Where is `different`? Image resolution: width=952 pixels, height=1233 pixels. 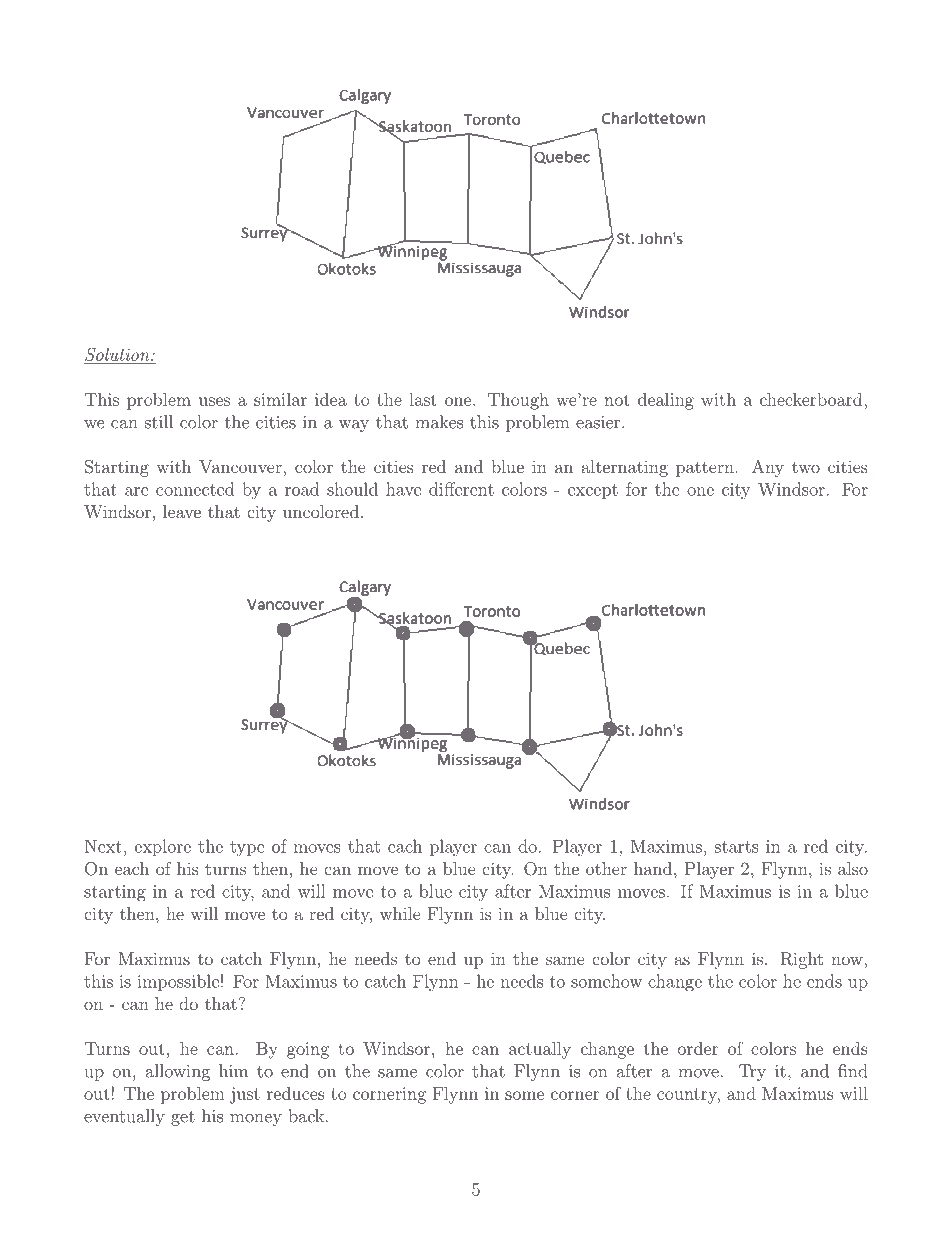 different is located at coordinates (461, 489).
